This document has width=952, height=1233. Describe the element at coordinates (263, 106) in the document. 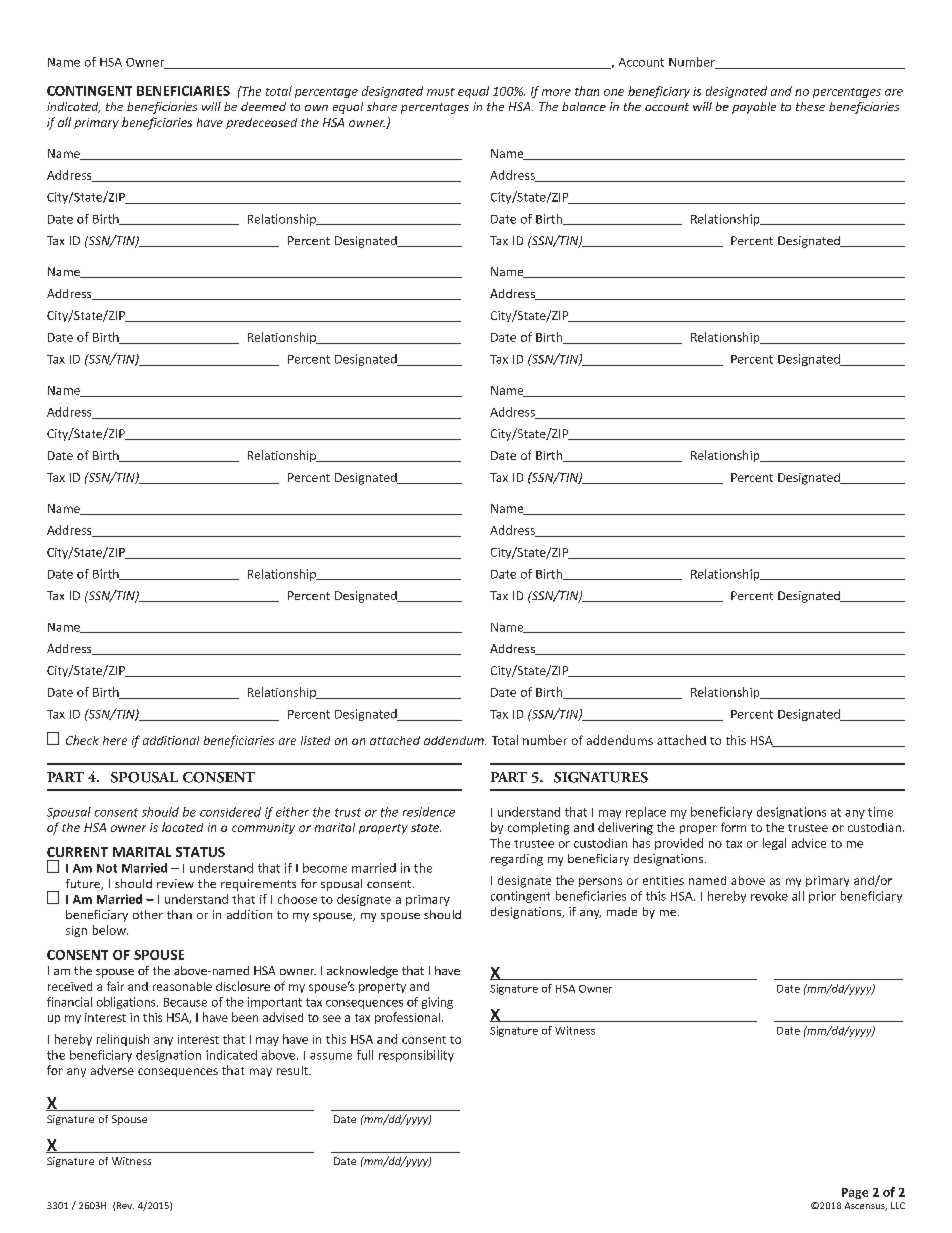

I see `deemed` at that location.
